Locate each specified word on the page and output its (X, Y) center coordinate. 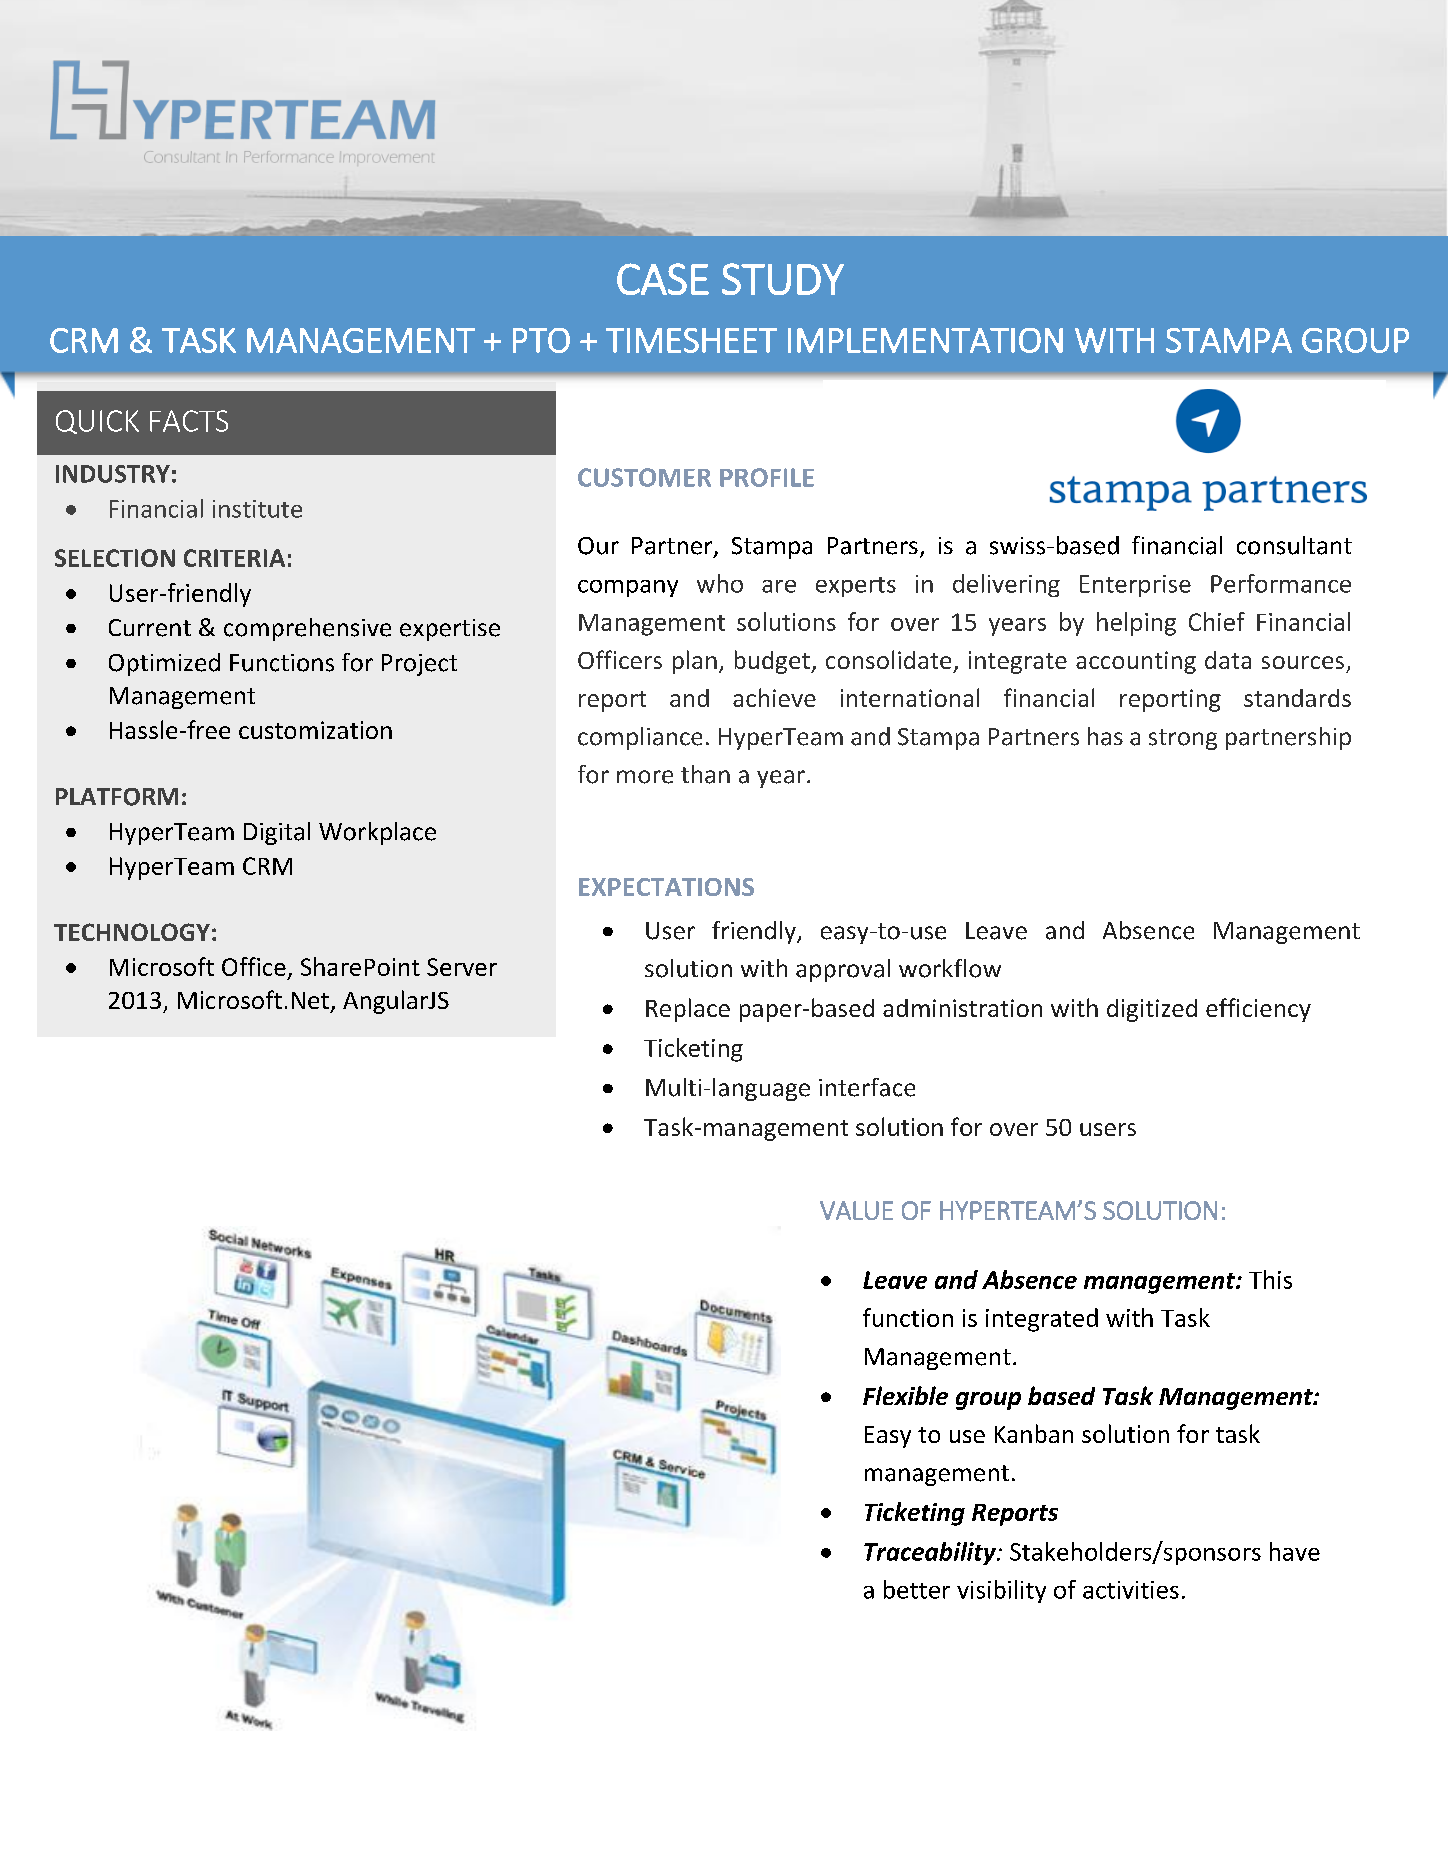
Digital (277, 833)
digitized (1152, 1010)
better (917, 1589)
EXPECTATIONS (666, 887)
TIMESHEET (691, 340)
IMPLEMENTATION (925, 340)
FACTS (189, 421)
